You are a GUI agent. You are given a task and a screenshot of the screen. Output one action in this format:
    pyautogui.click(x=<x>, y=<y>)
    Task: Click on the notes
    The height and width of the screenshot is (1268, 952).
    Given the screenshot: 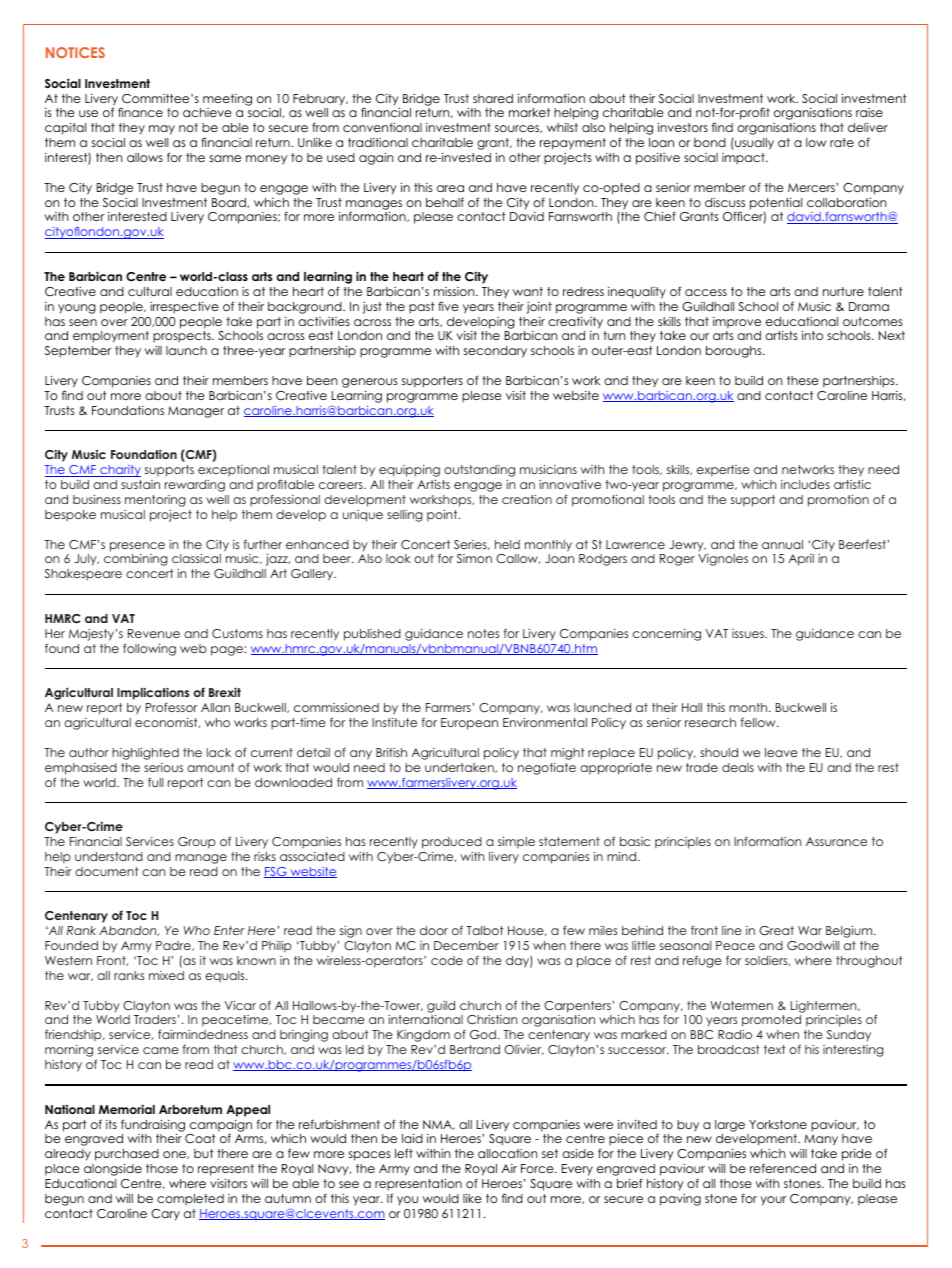 What is the action you would take?
    pyautogui.click(x=484, y=633)
